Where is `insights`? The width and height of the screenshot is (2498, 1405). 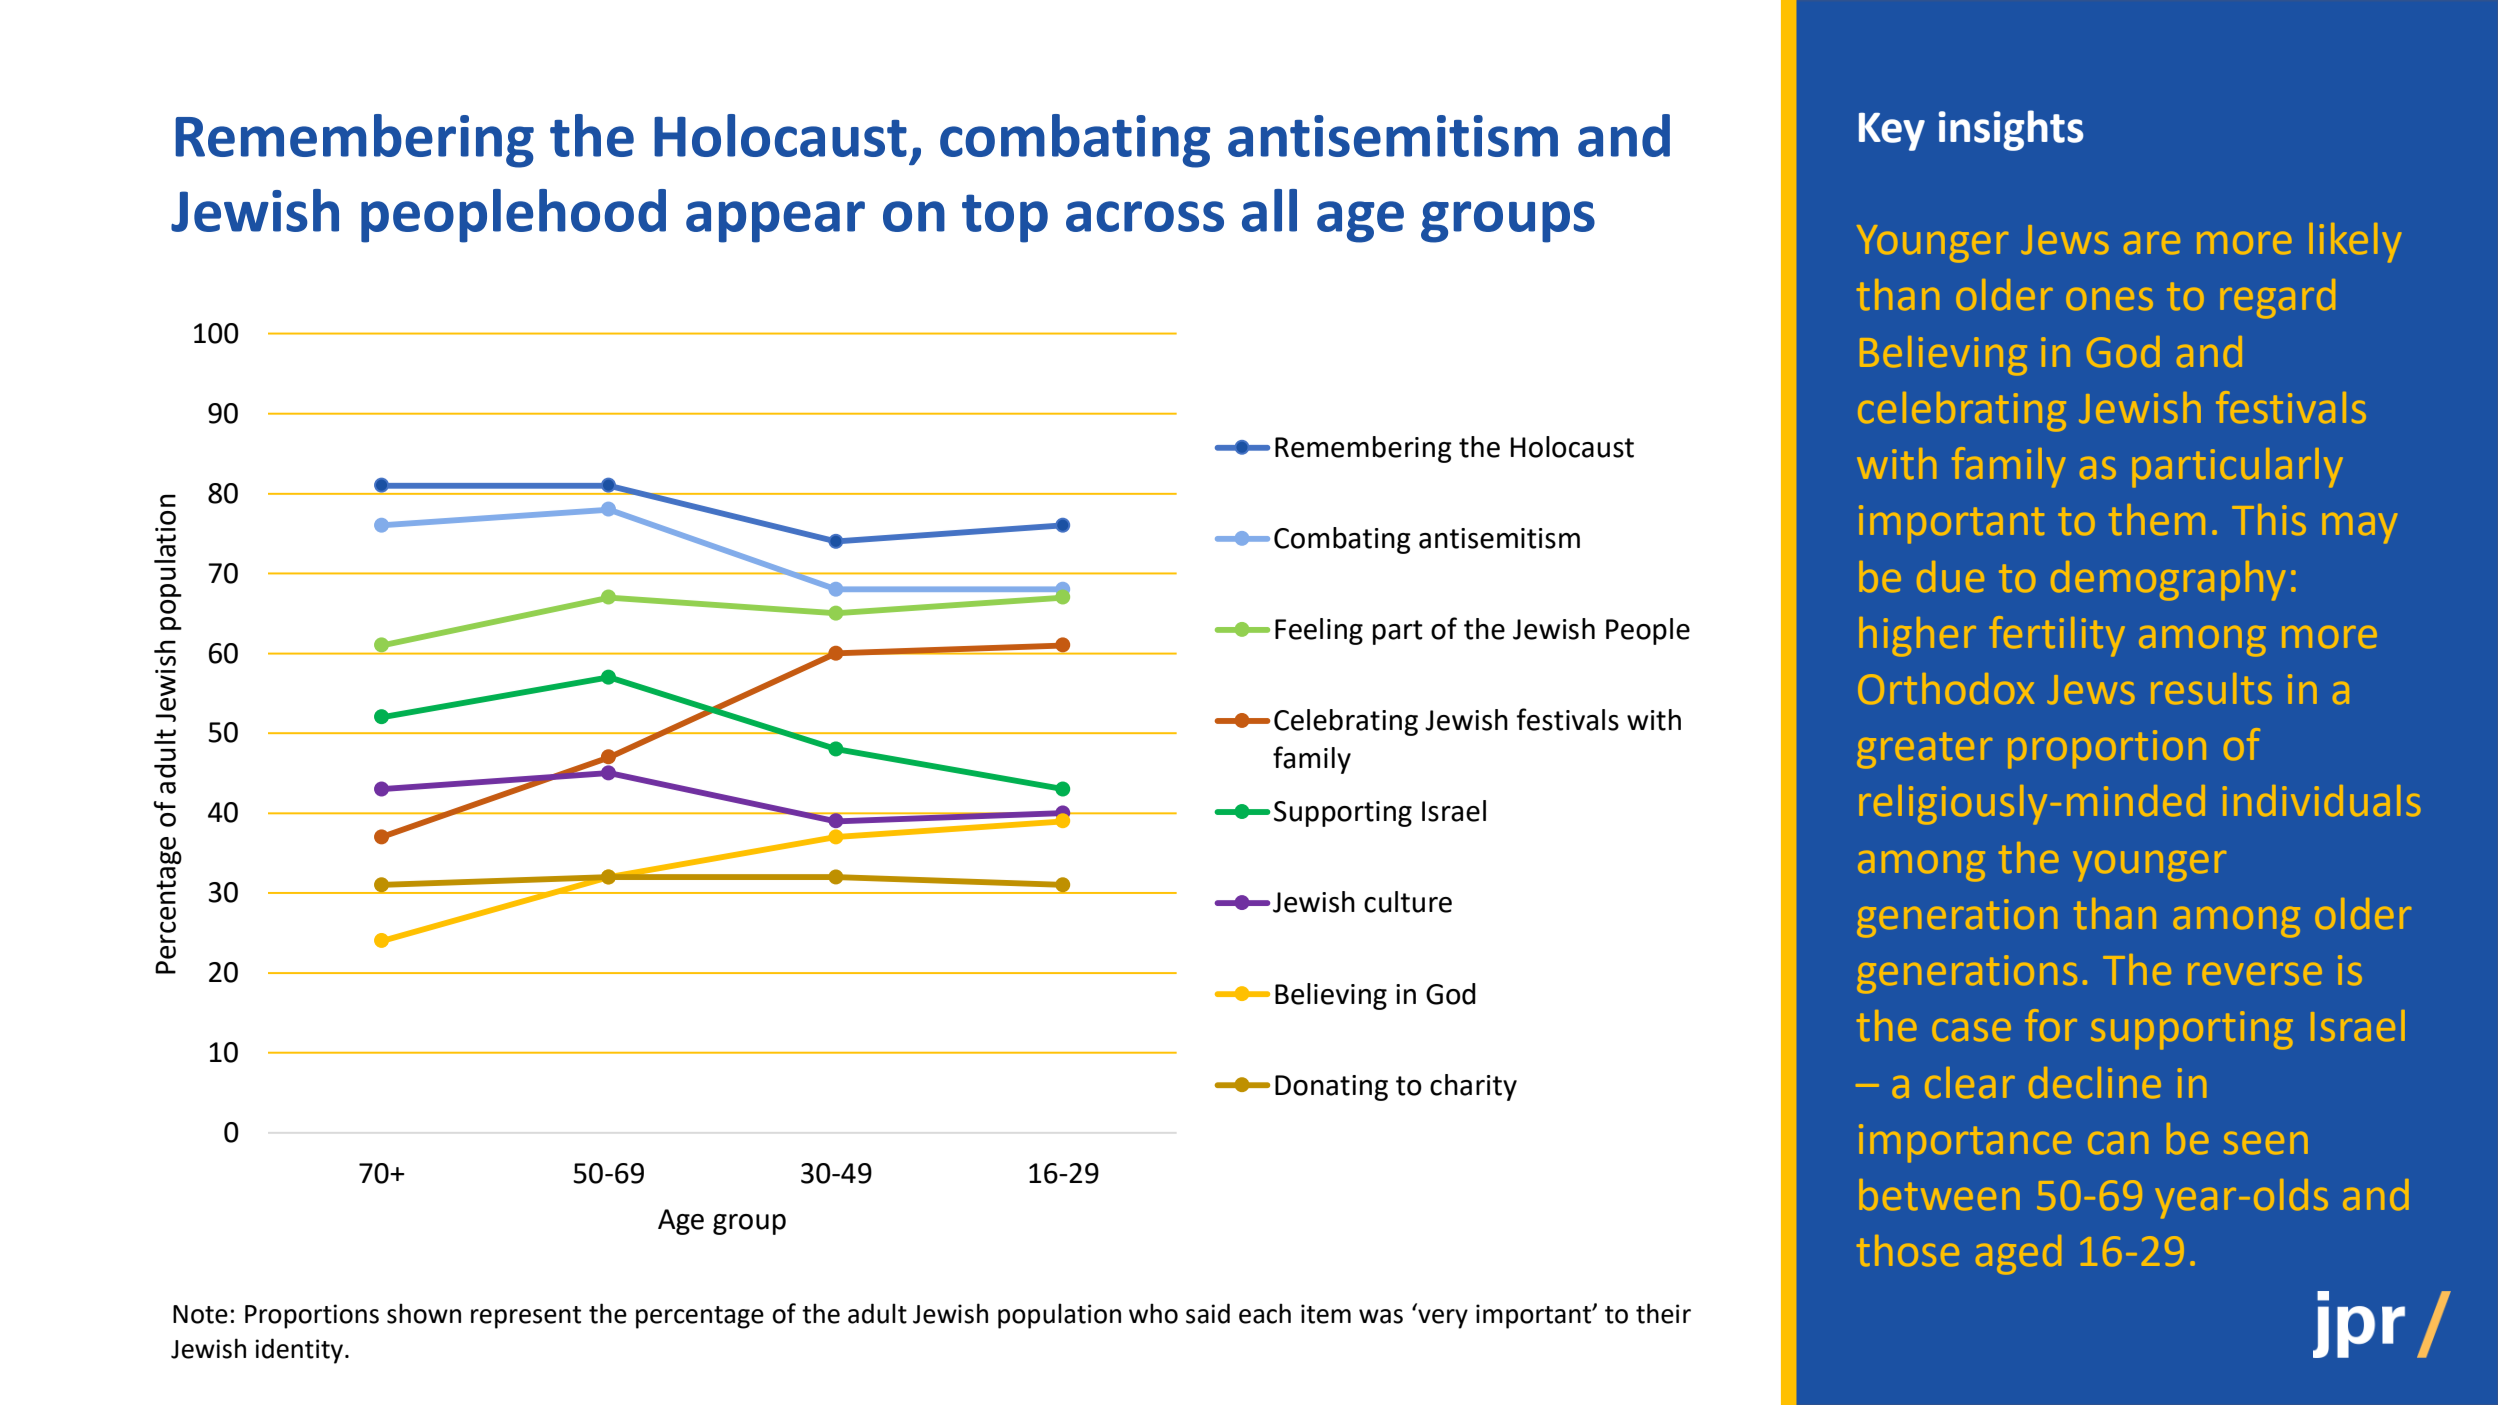
insights is located at coordinates (2011, 130).
